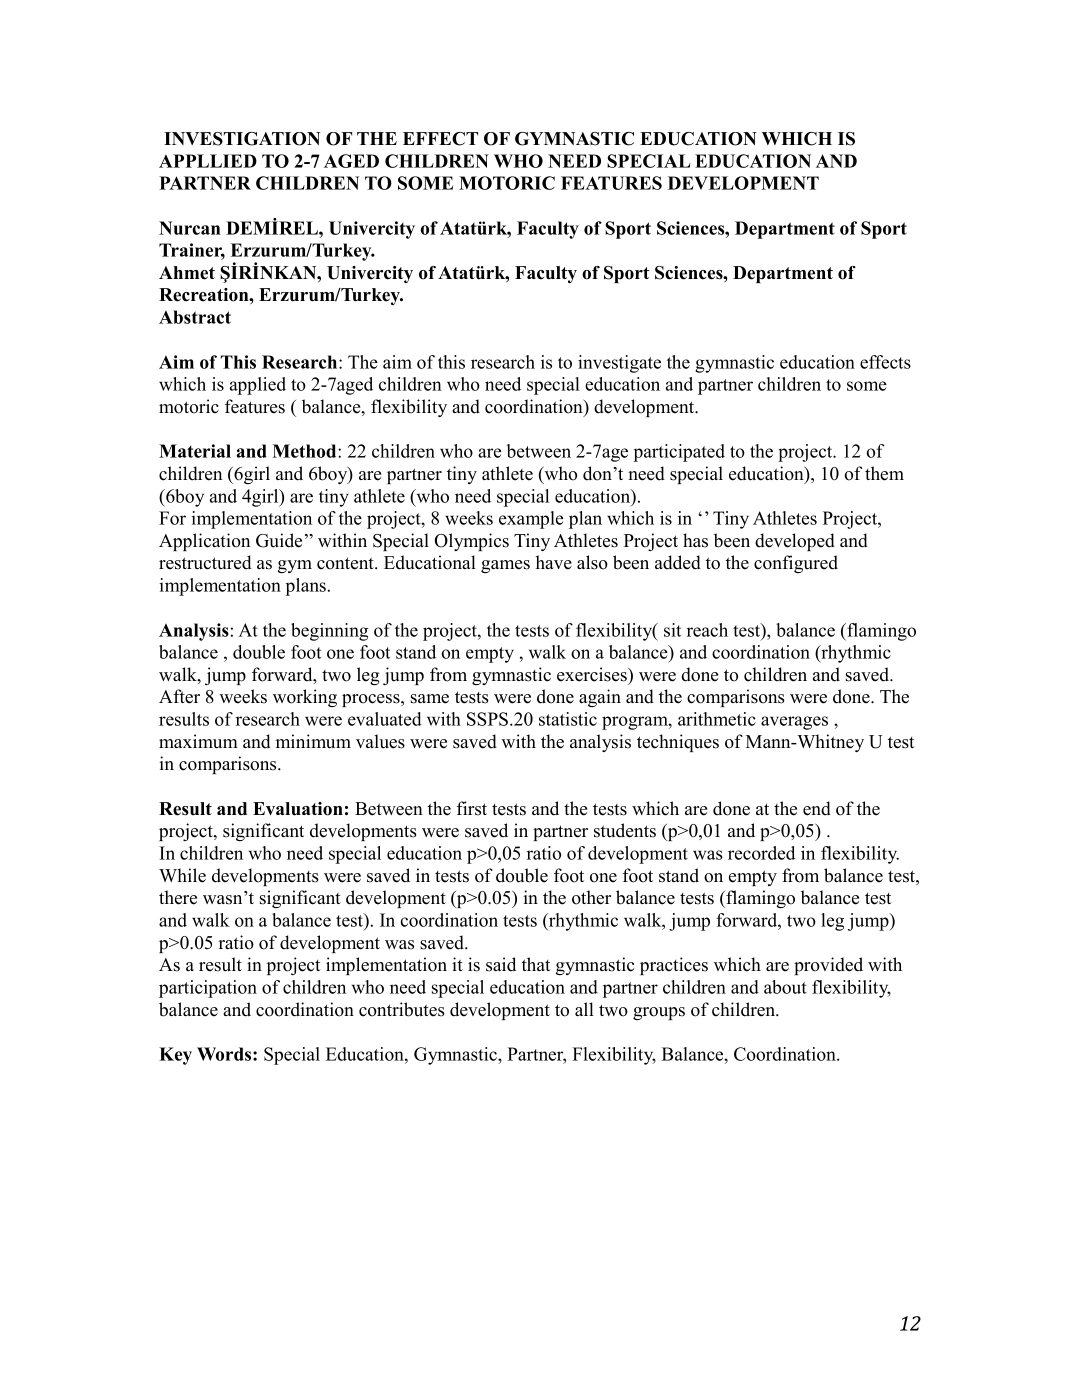 This screenshot has width=1080, height=1398. What do you see at coordinates (619, 364) in the screenshot?
I see `investigate` at bounding box center [619, 364].
